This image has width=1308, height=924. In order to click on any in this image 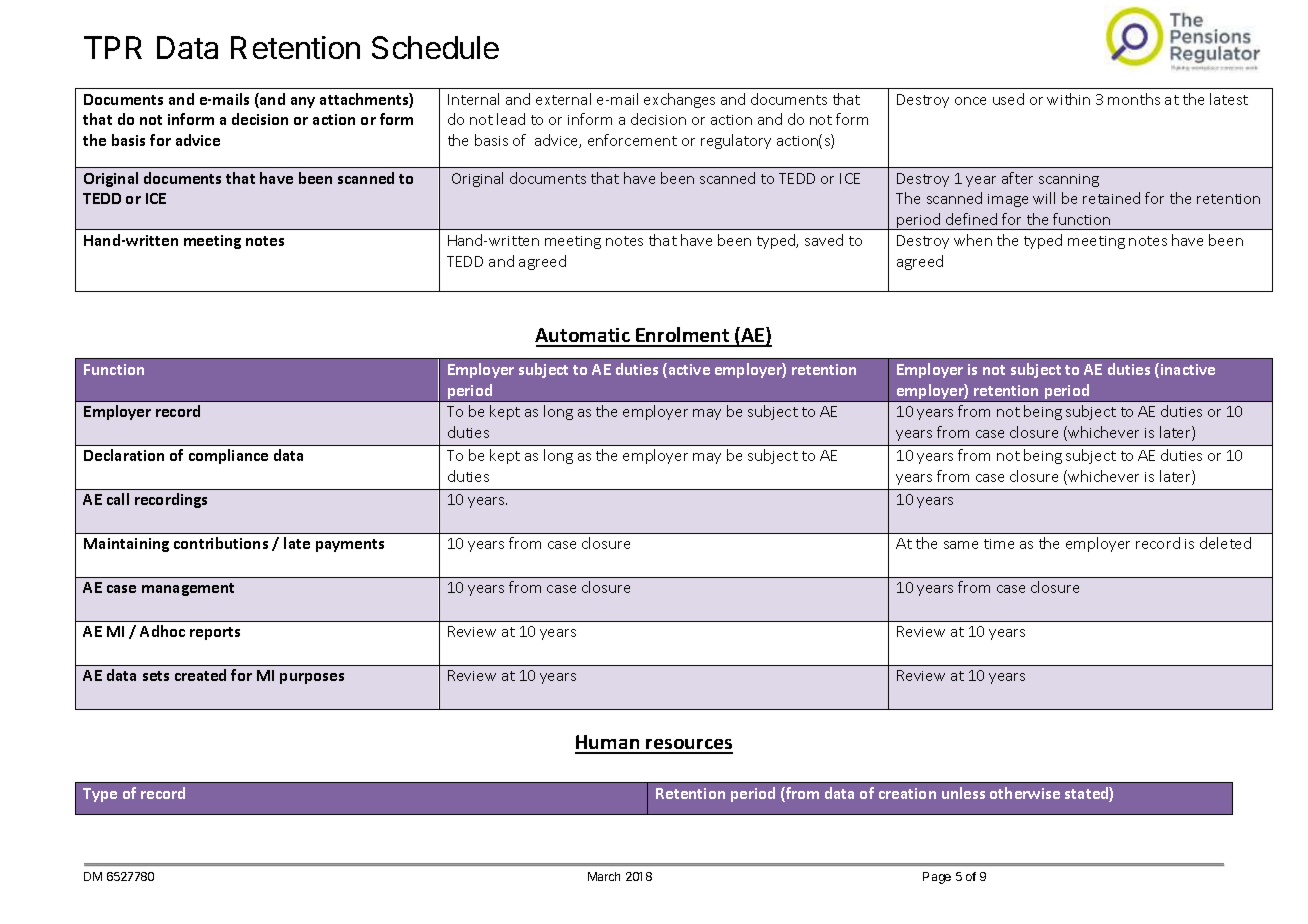, I will do `click(303, 102)`.
